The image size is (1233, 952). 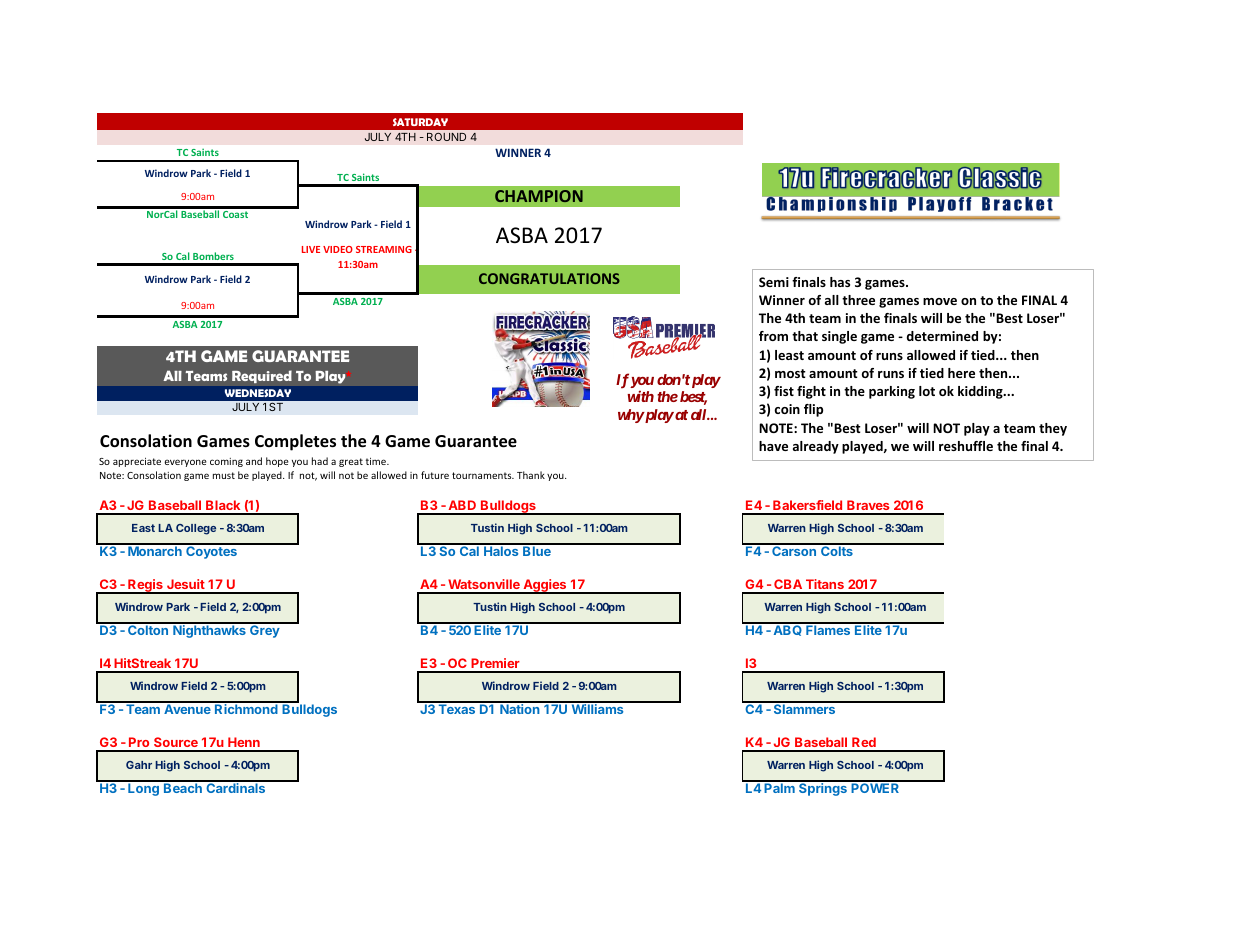 I want to click on ROUND, so click(x=446, y=137).
